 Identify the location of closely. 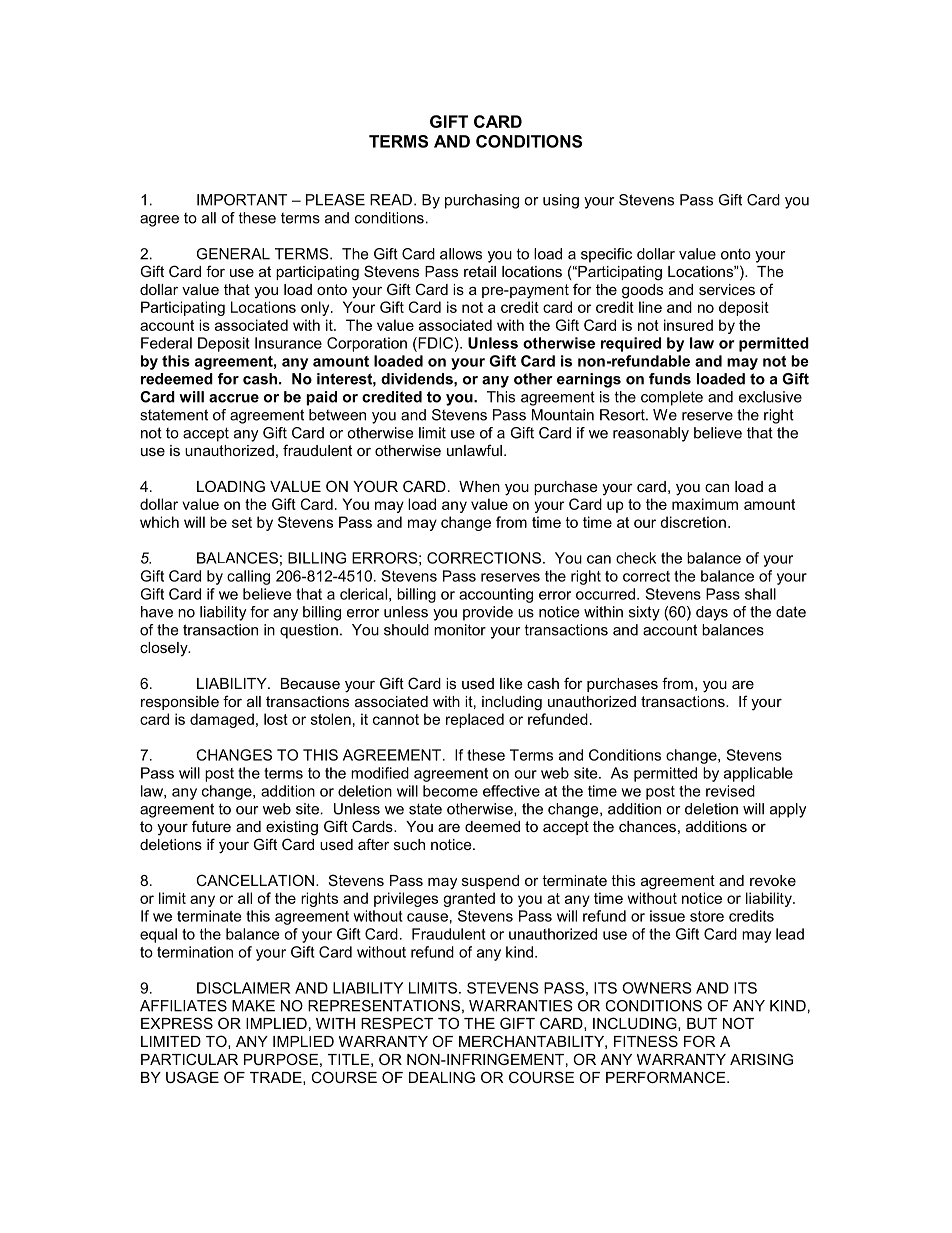
(165, 649).
